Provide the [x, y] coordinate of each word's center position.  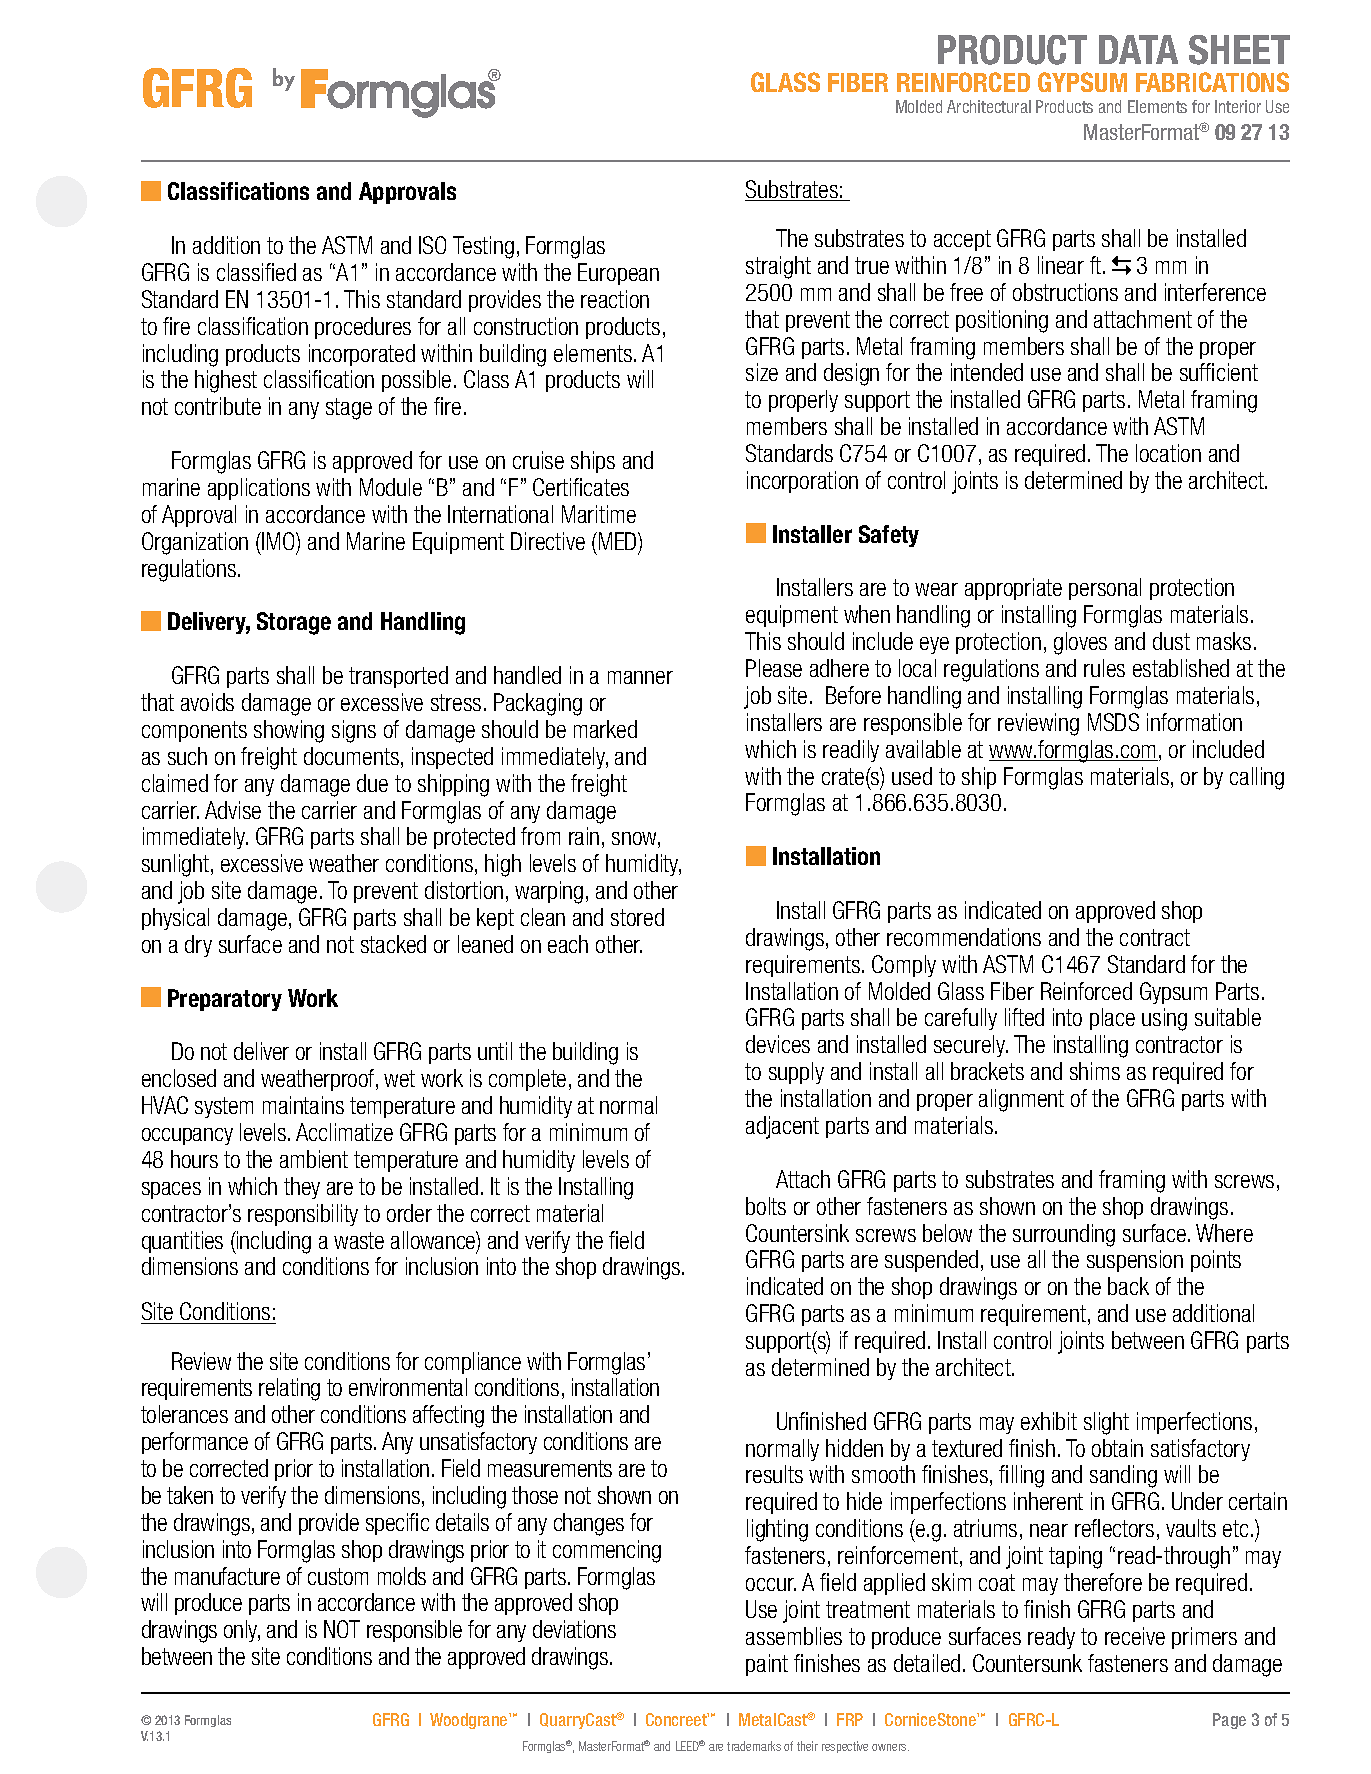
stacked [393, 944]
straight [778, 267]
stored [637, 917]
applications [259, 489]
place [1112, 1019]
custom [338, 1576]
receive [1135, 1636]
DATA [1138, 49]
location [1168, 453]
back [1128, 1286]
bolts [766, 1206]
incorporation [802, 482]
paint [767, 1665]
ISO [432, 245]
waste [359, 1240]
